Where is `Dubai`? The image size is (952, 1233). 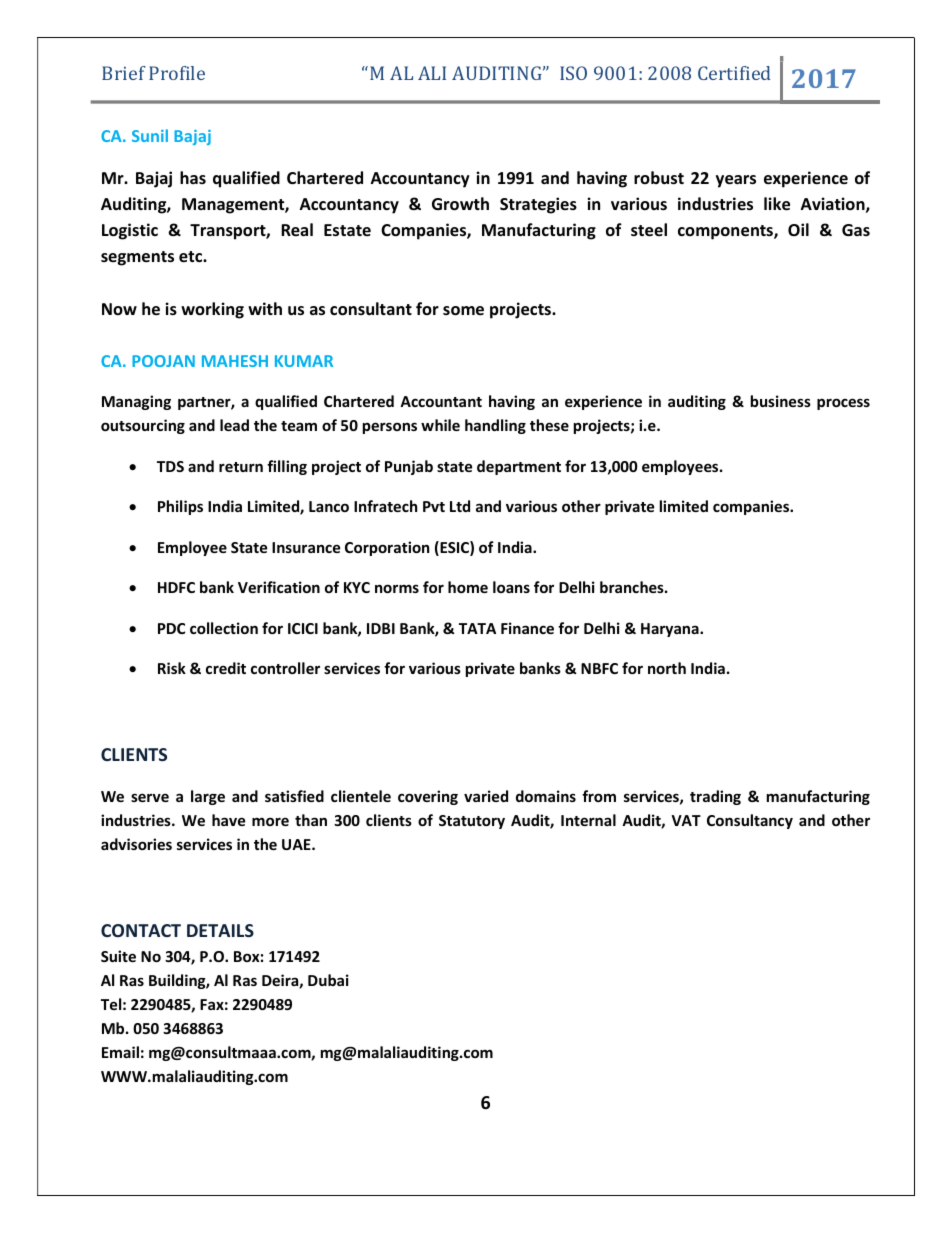
Dubai is located at coordinates (328, 980).
